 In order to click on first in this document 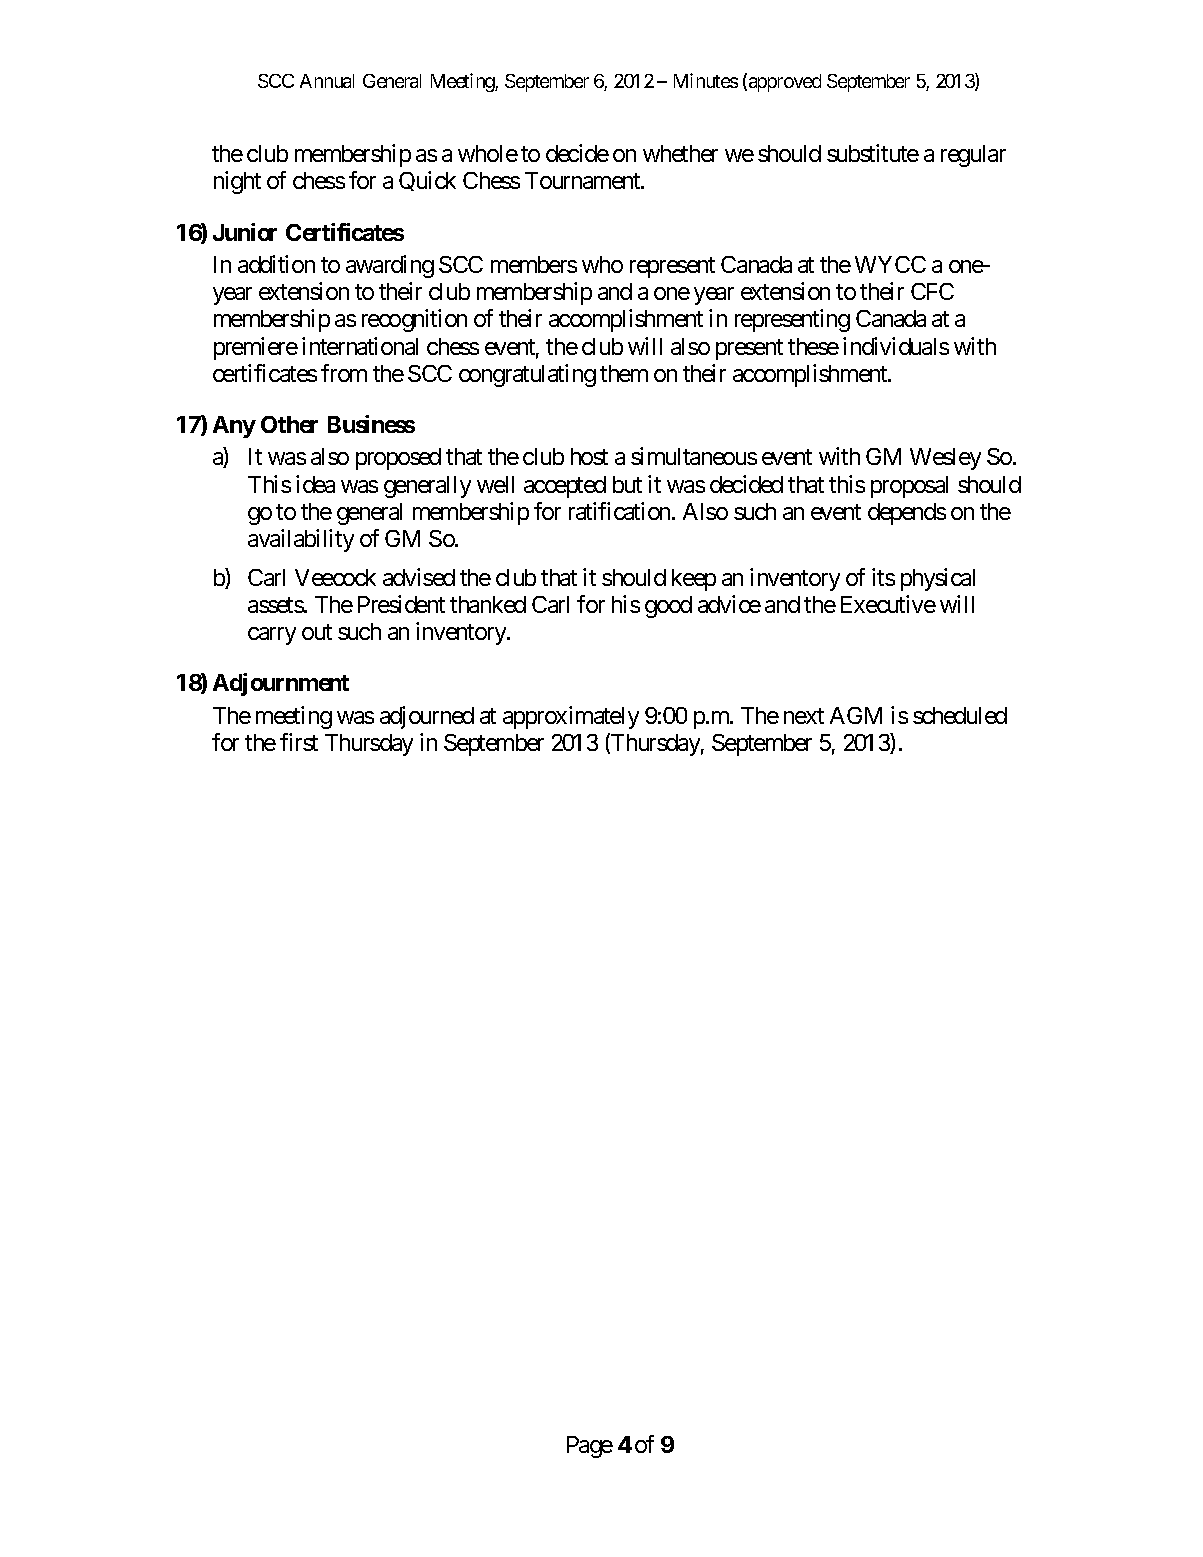, I will do `click(299, 742)`.
